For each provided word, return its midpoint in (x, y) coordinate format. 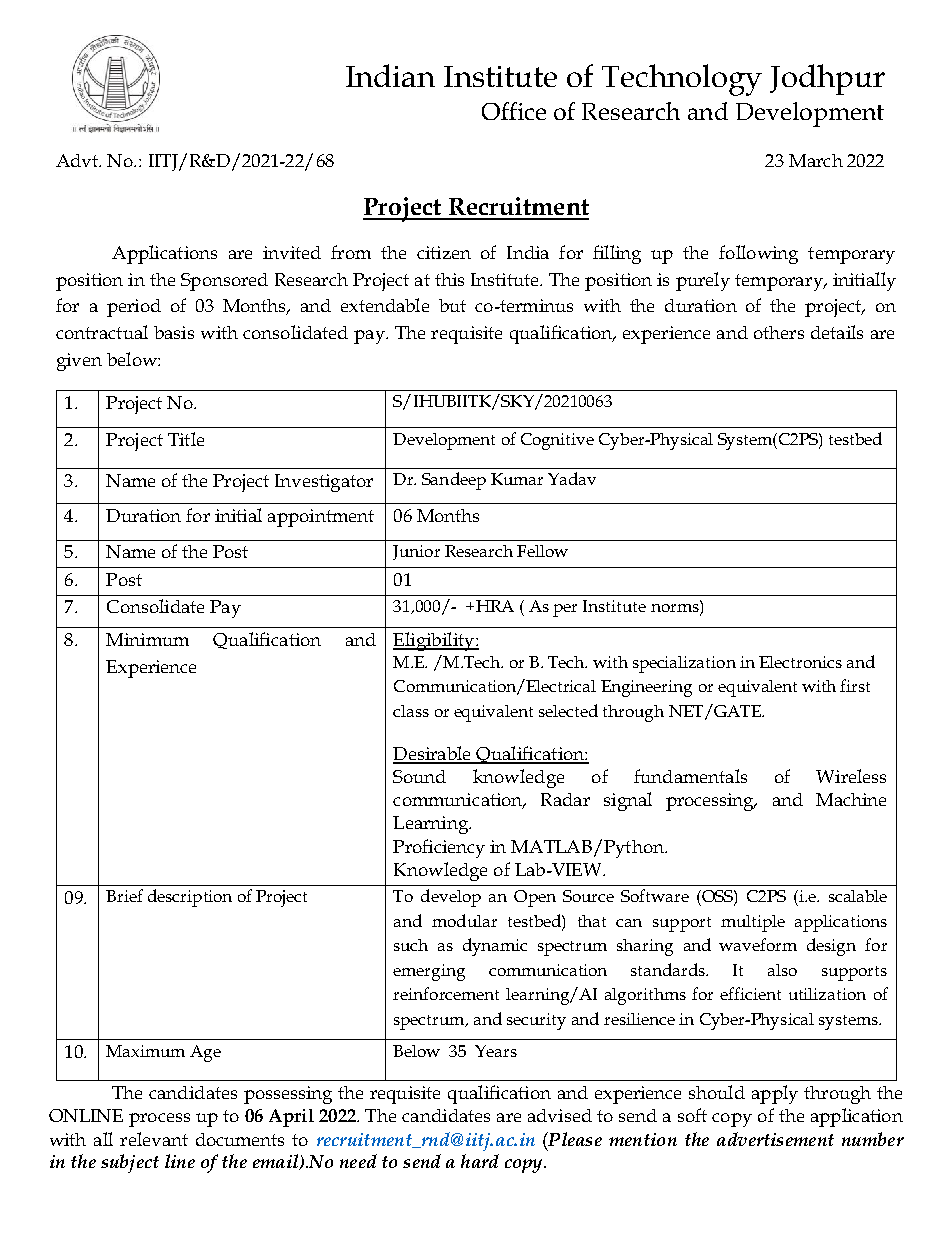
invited (292, 252)
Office (514, 111)
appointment (321, 518)
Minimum (147, 639)
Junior (416, 552)
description (190, 898)
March (816, 160)
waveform (758, 944)
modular (464, 920)
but (452, 305)
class (411, 711)
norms (676, 608)
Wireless (851, 776)
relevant (154, 1139)
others (779, 332)
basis (174, 332)
